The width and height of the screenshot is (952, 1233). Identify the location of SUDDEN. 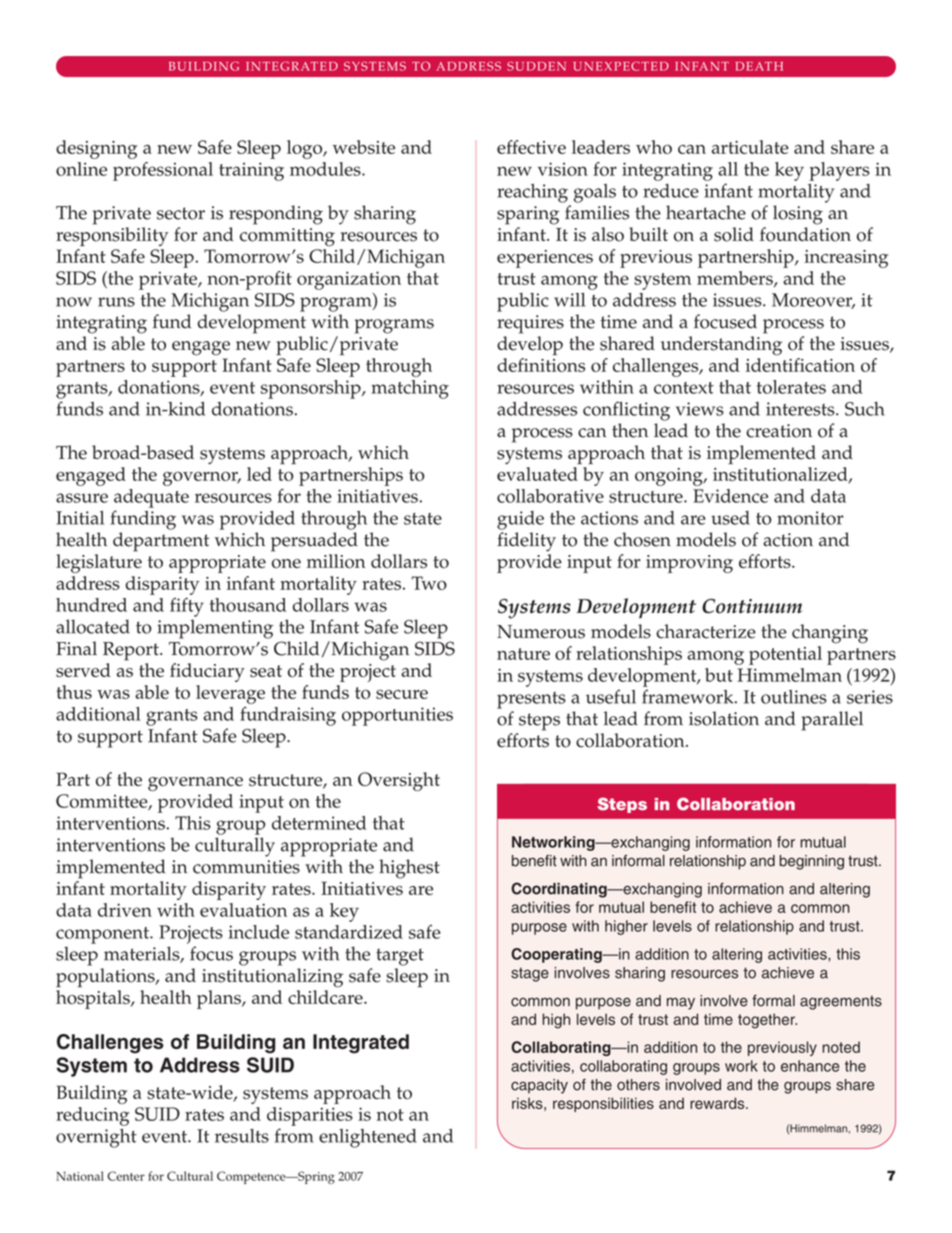
(536, 66).
